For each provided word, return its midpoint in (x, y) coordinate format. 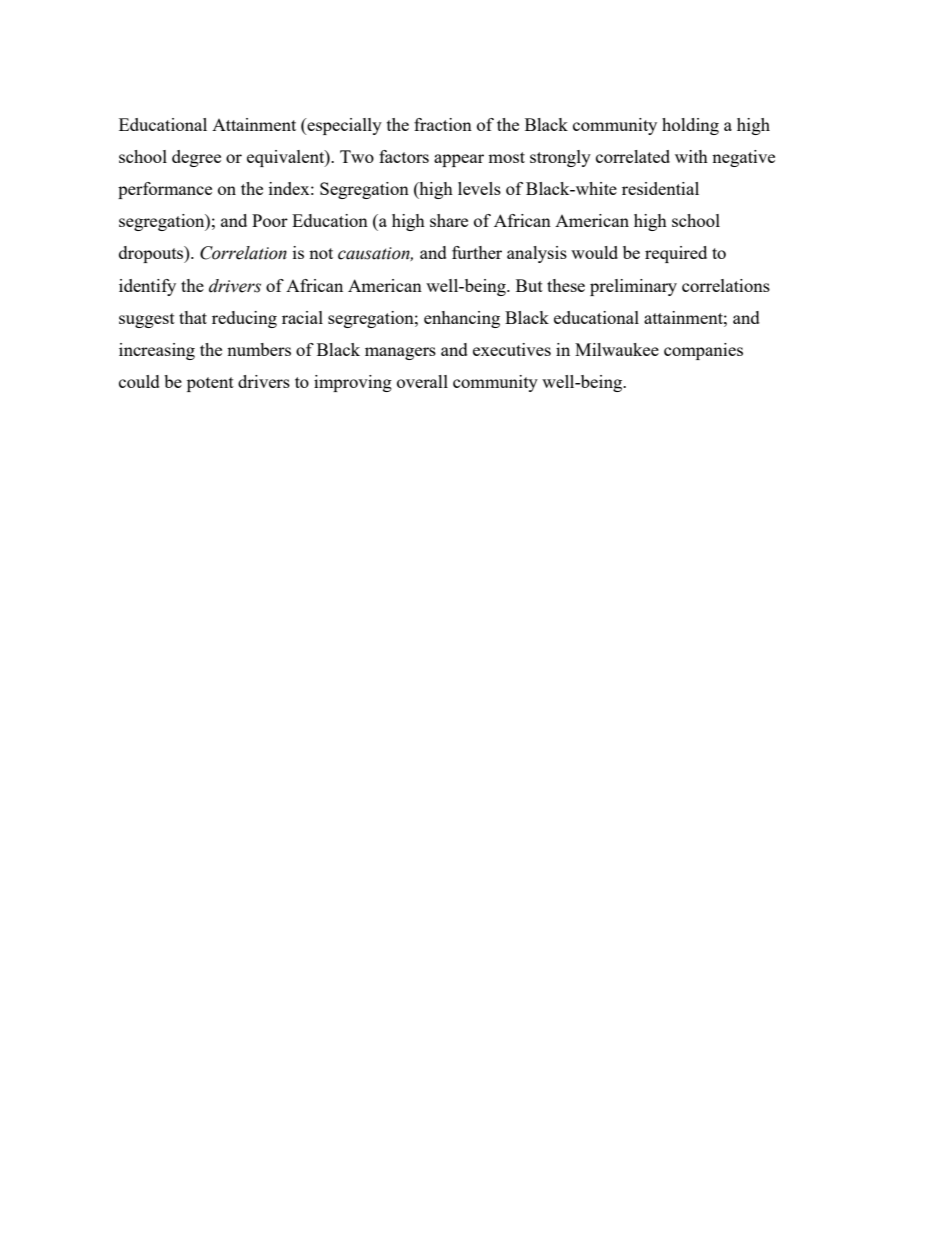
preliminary (633, 287)
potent (210, 384)
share (449, 220)
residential (660, 188)
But (529, 285)
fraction (443, 124)
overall (422, 381)
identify (147, 287)
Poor (270, 220)
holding (690, 126)
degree (196, 158)
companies (703, 351)
